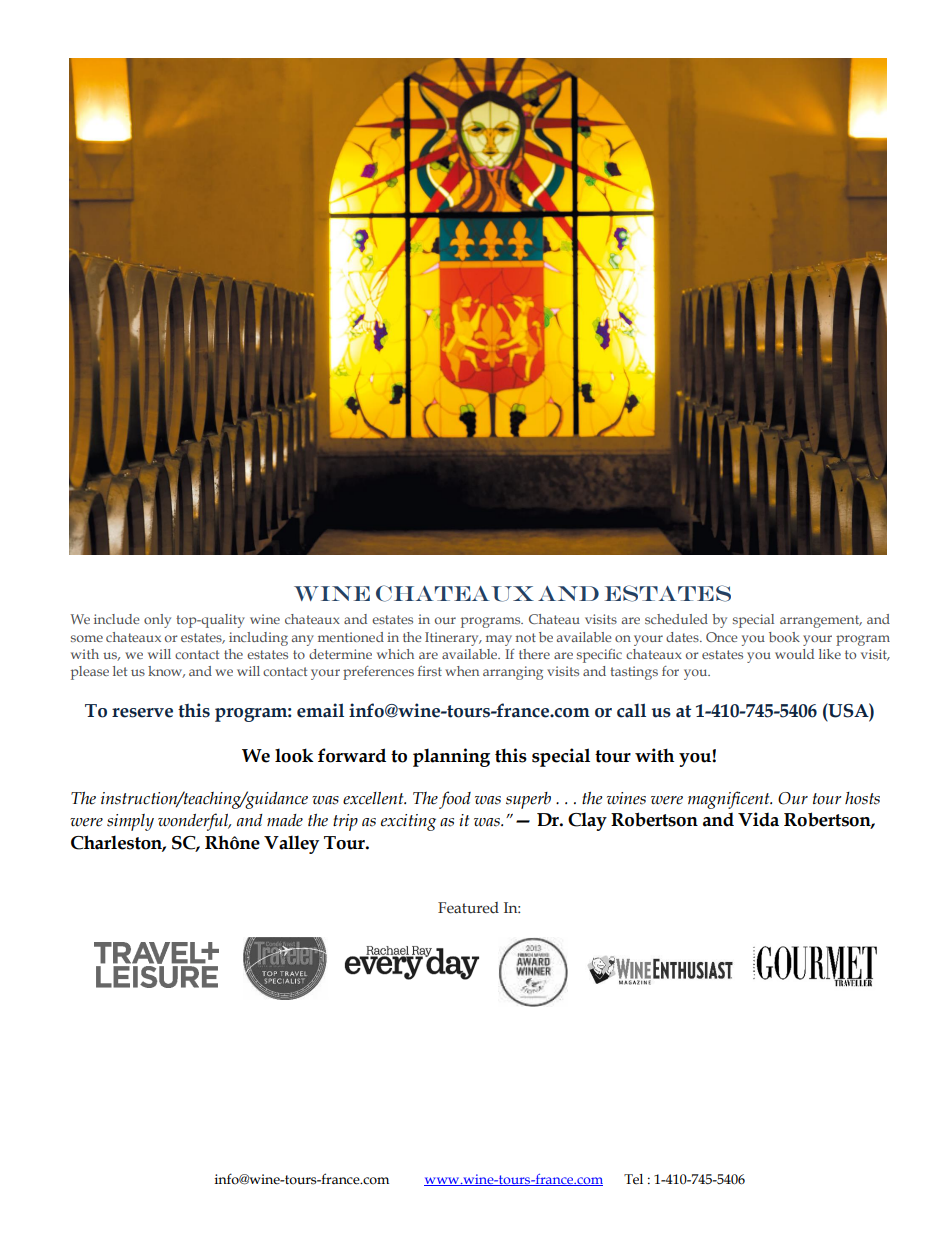 This screenshot has height=1233, width=952. What do you see at coordinates (633, 1179) in the screenshot?
I see `Tel` at bounding box center [633, 1179].
